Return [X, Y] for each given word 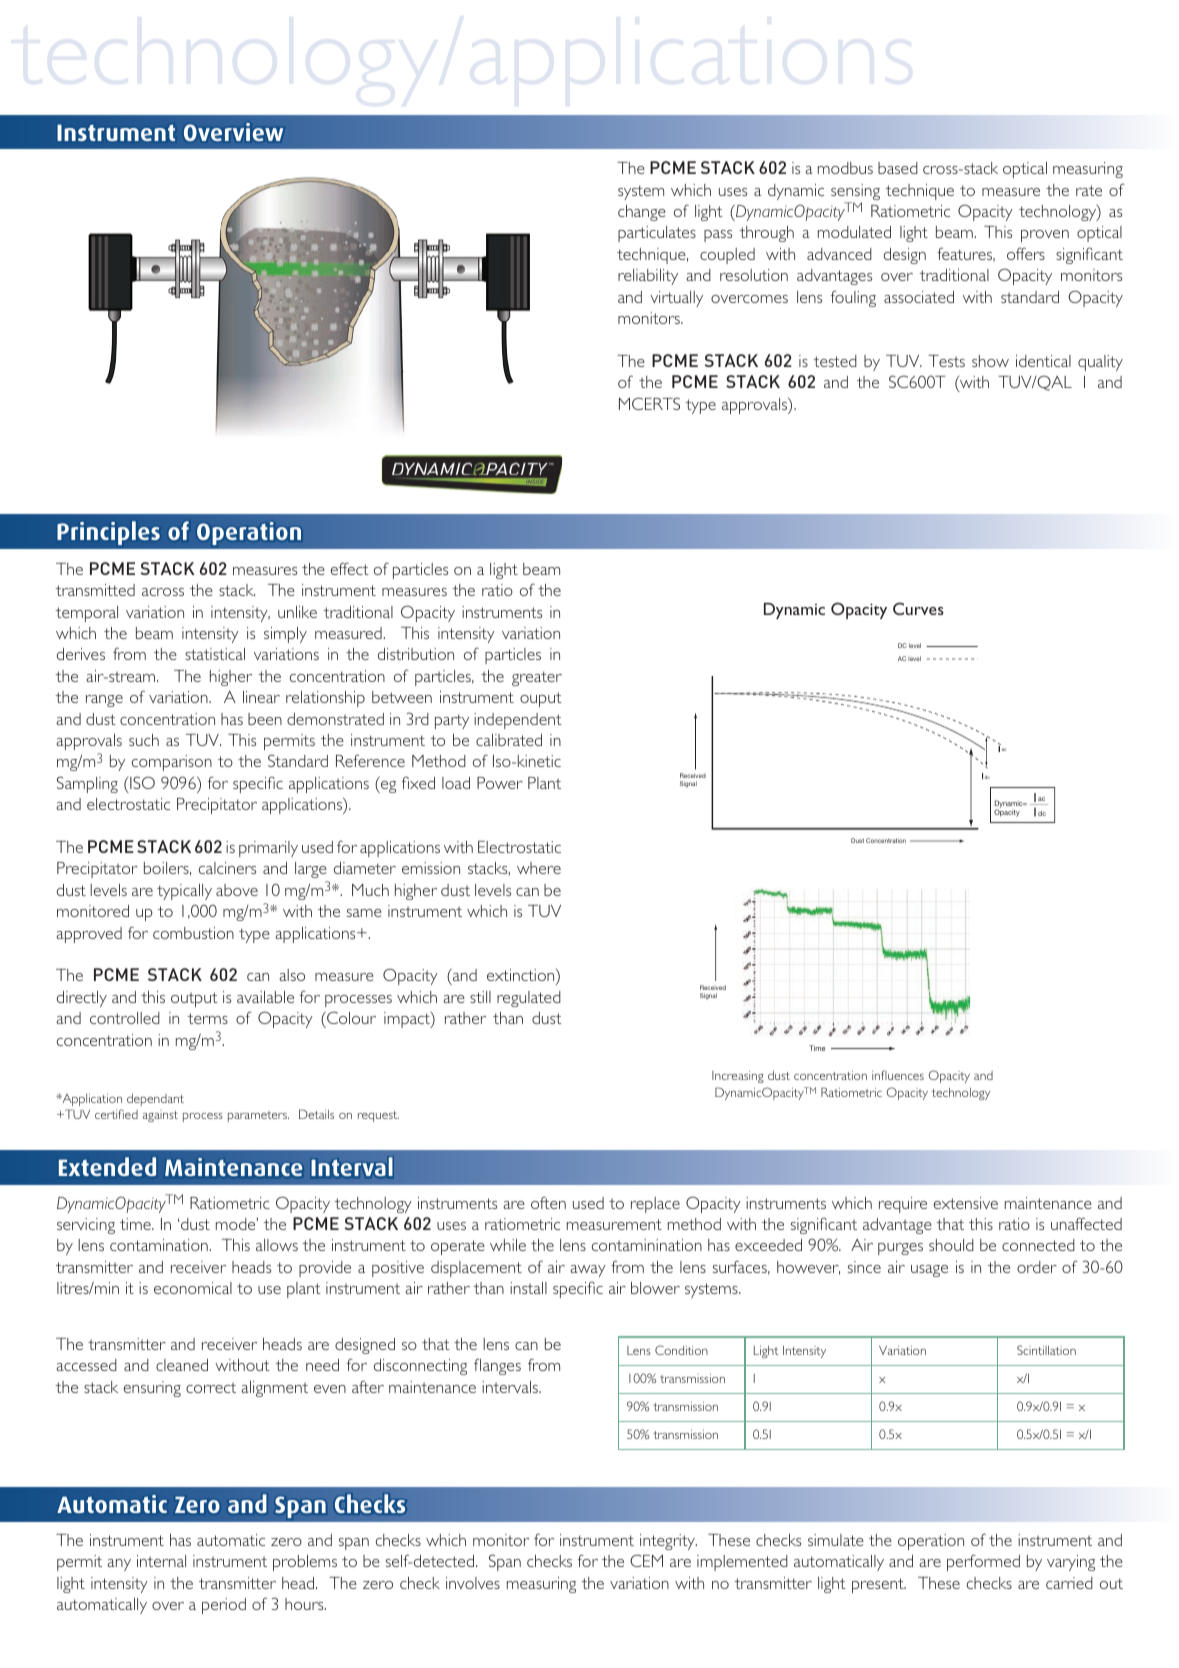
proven [1045, 236]
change [642, 213]
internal [161, 1561]
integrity [668, 1542]
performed [983, 1562]
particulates [657, 234]
